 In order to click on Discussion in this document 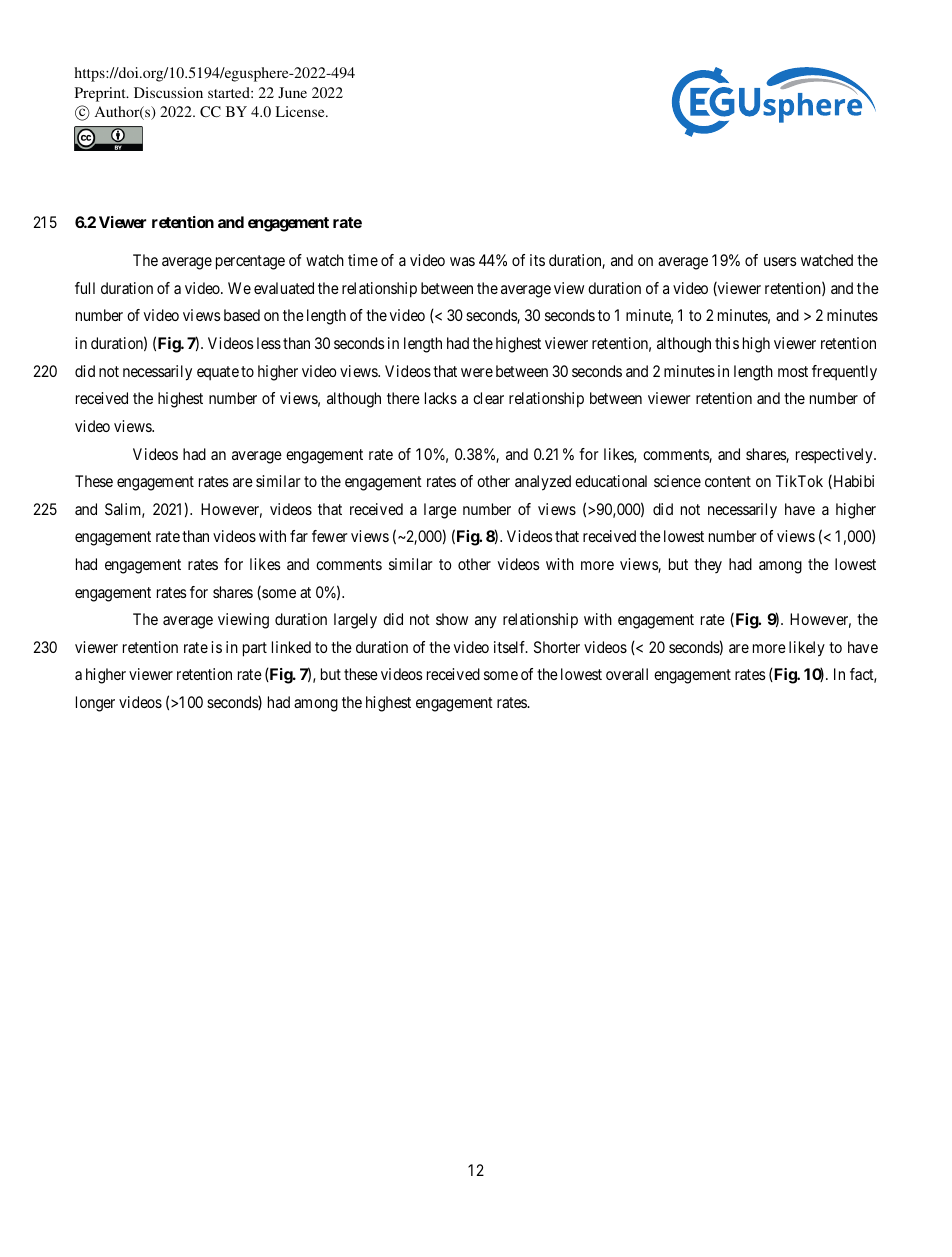, I will do `click(168, 92)`.
